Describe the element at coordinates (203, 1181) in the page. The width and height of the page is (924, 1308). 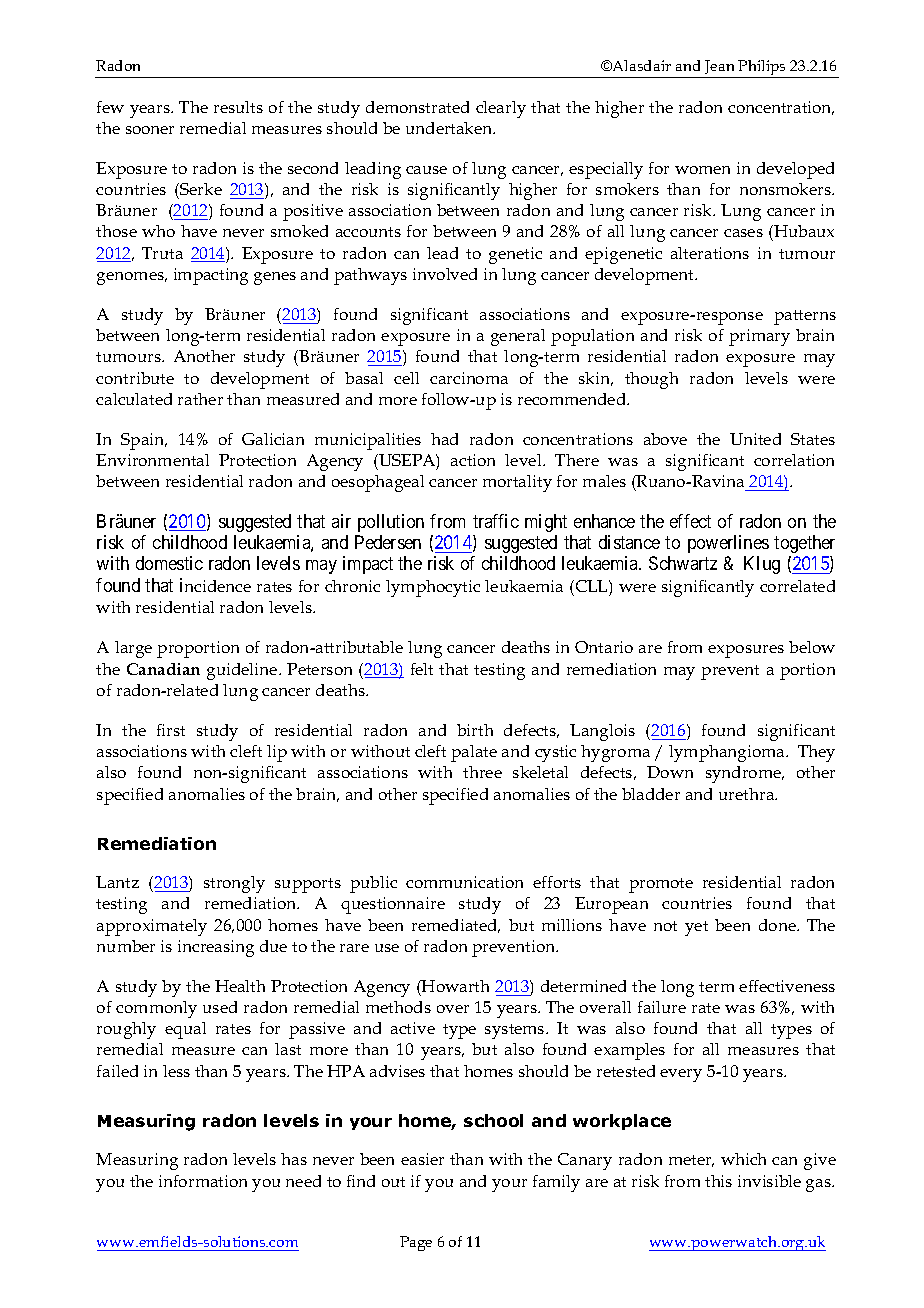
I see `information` at that location.
